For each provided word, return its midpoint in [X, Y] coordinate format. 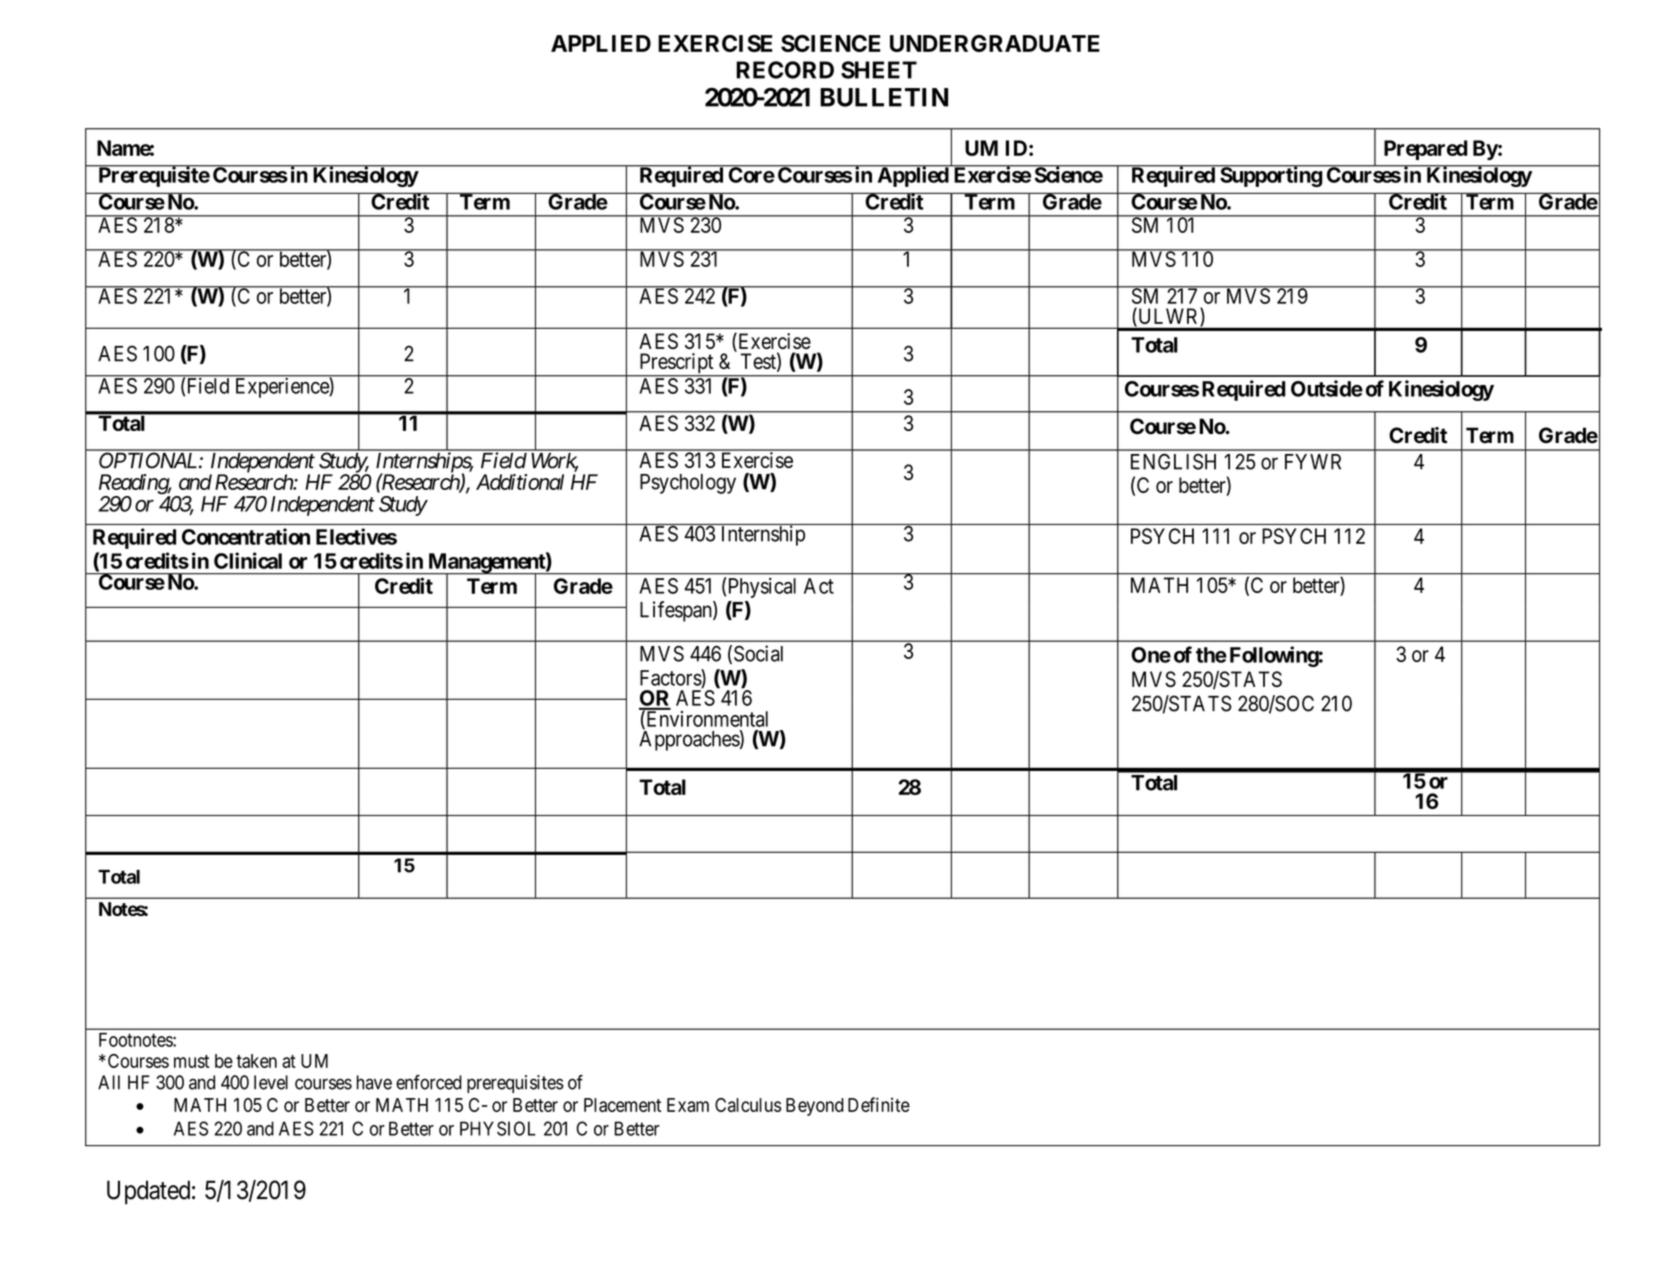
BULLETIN [884, 97]
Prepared [1425, 150]
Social [758, 653]
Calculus [748, 1105]
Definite [879, 1104]
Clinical [248, 560]
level [271, 1082]
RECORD [785, 70]
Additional [520, 482]
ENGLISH [1173, 461]
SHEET [879, 70]
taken [256, 1061]
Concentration [246, 536]
